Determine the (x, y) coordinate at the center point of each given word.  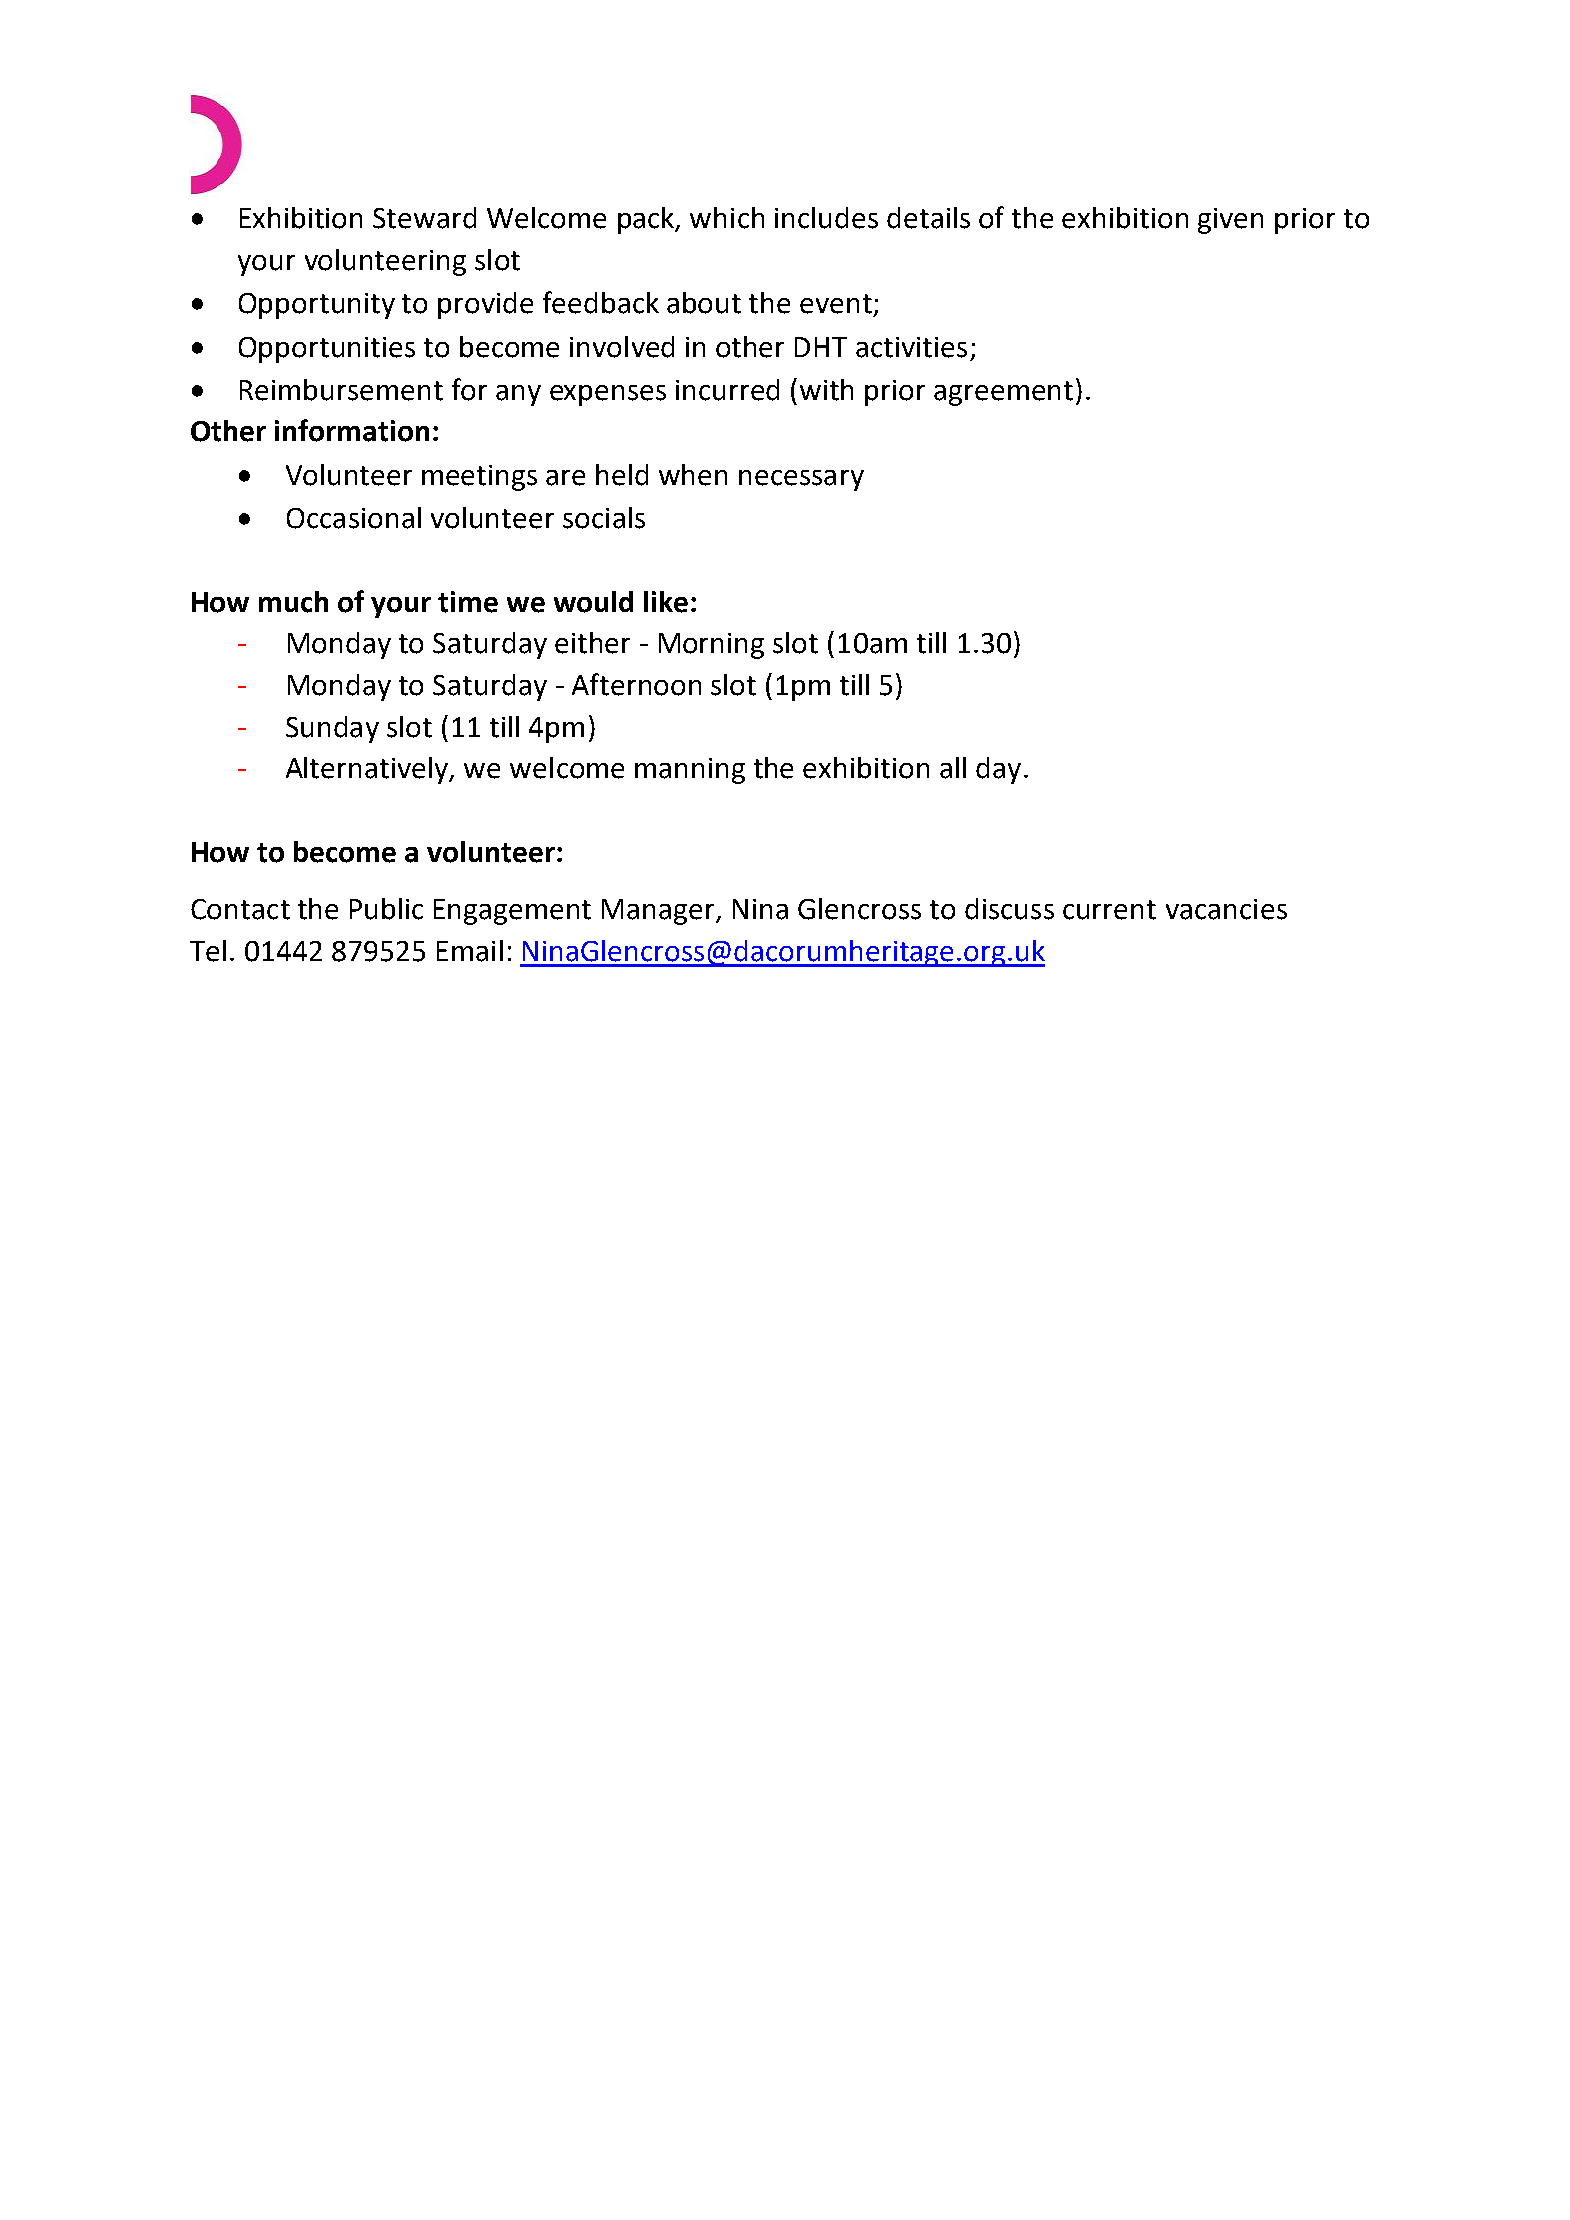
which (727, 218)
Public (386, 909)
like (666, 602)
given (1230, 221)
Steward (424, 218)
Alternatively (368, 770)
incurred (727, 390)
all (953, 768)
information (352, 430)
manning (690, 771)
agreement (1003, 393)
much (293, 602)
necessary (801, 480)
